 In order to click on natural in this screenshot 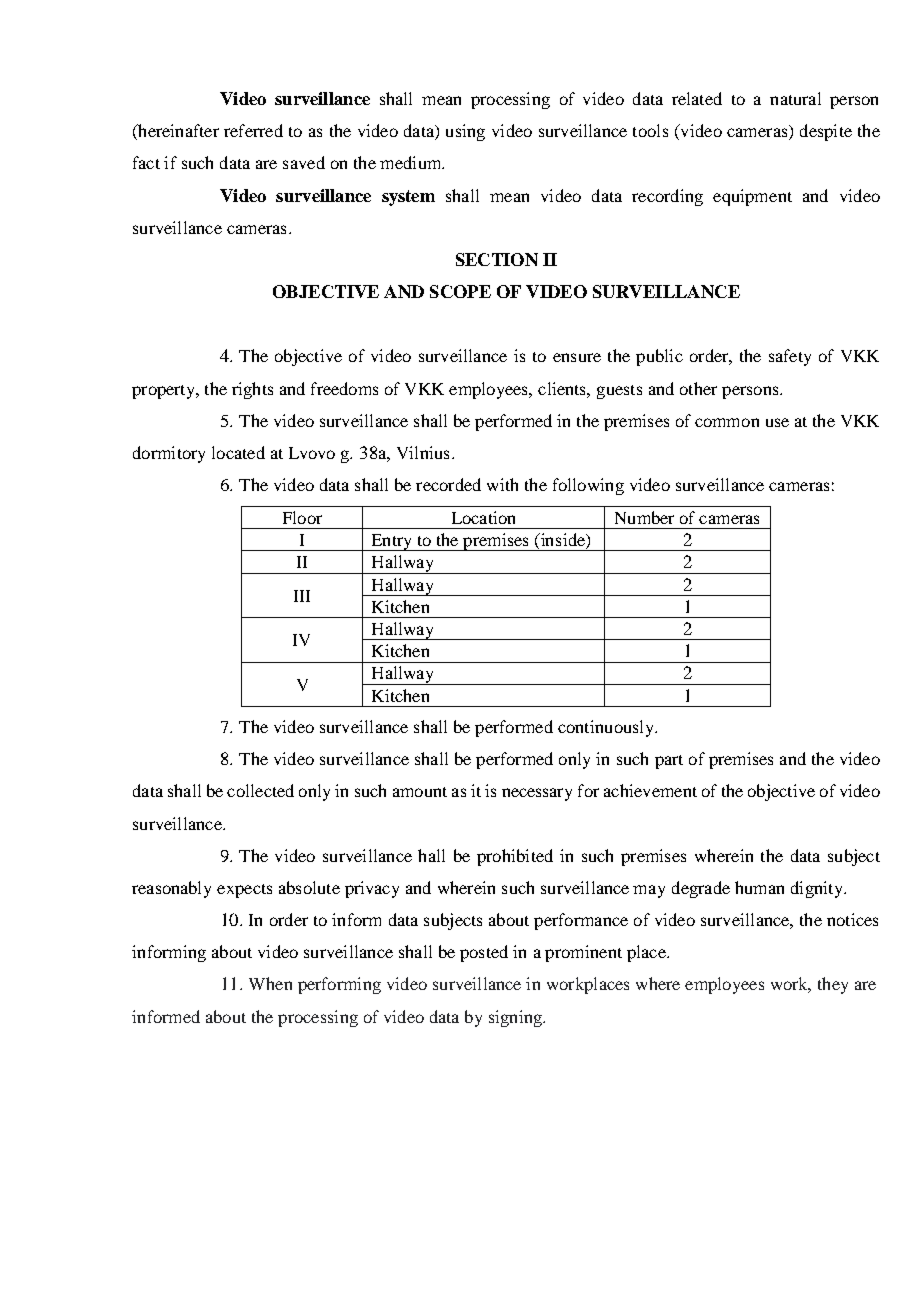, I will do `click(795, 98)`.
